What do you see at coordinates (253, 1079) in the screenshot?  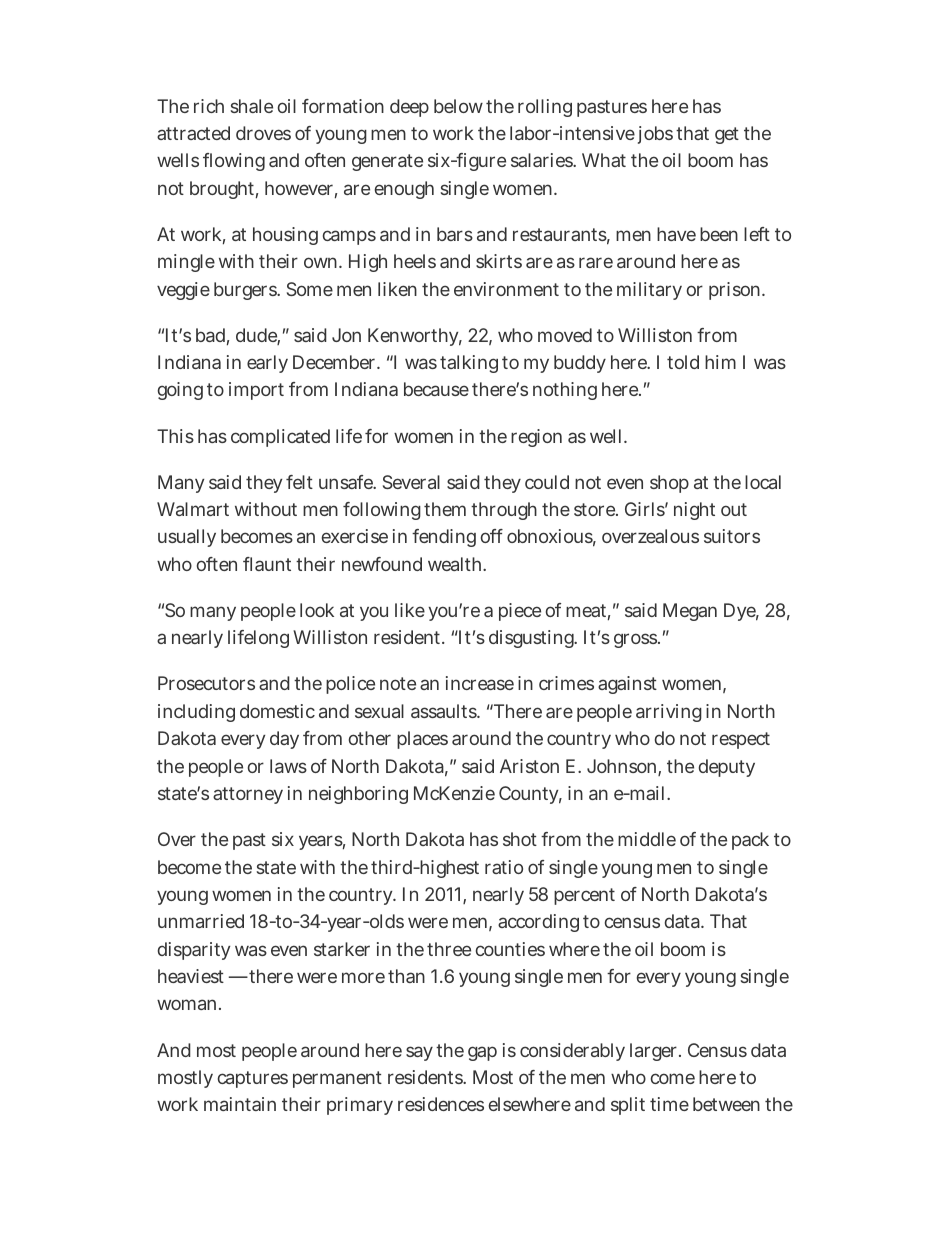 I see `captures` at bounding box center [253, 1079].
